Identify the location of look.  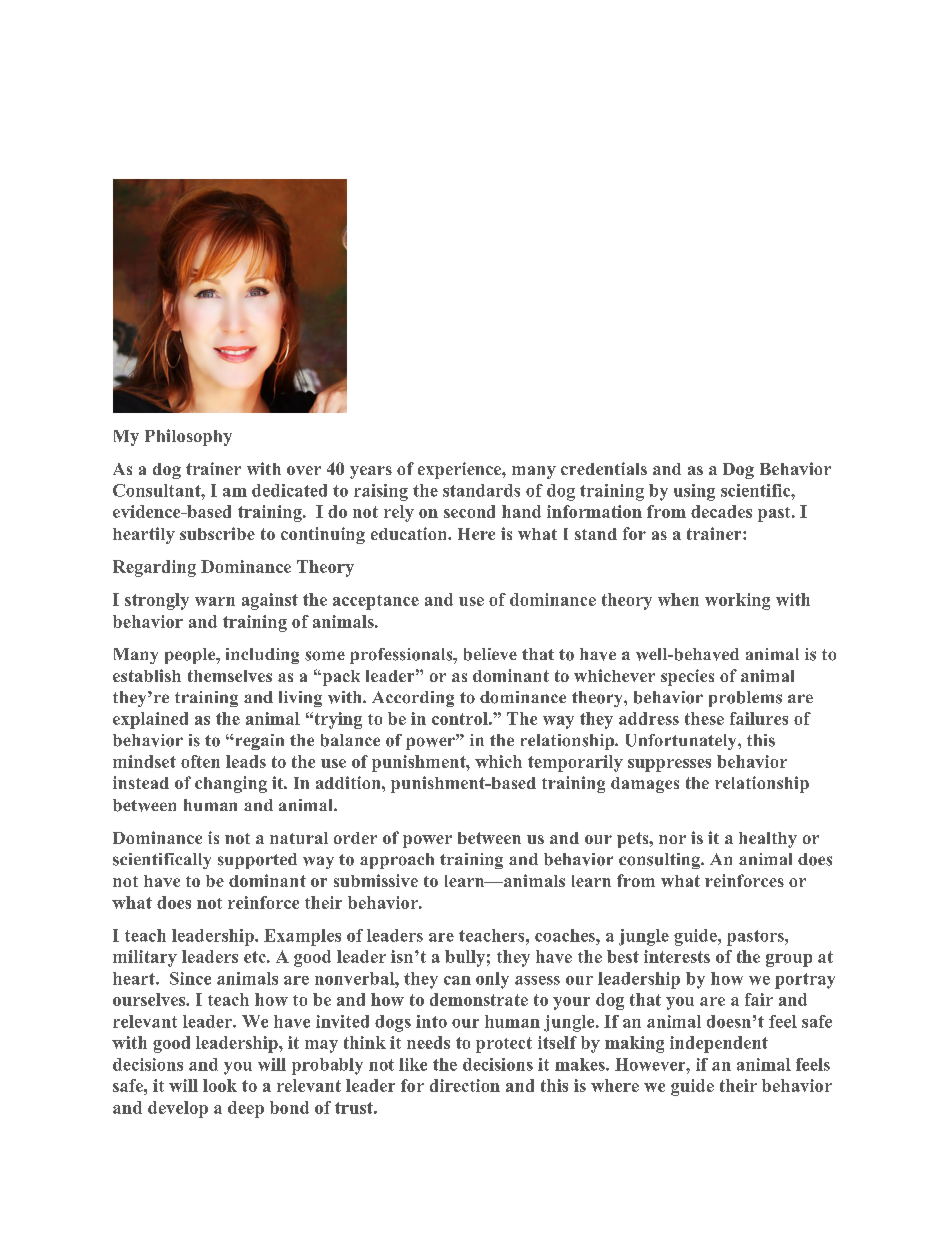
(220, 1085).
